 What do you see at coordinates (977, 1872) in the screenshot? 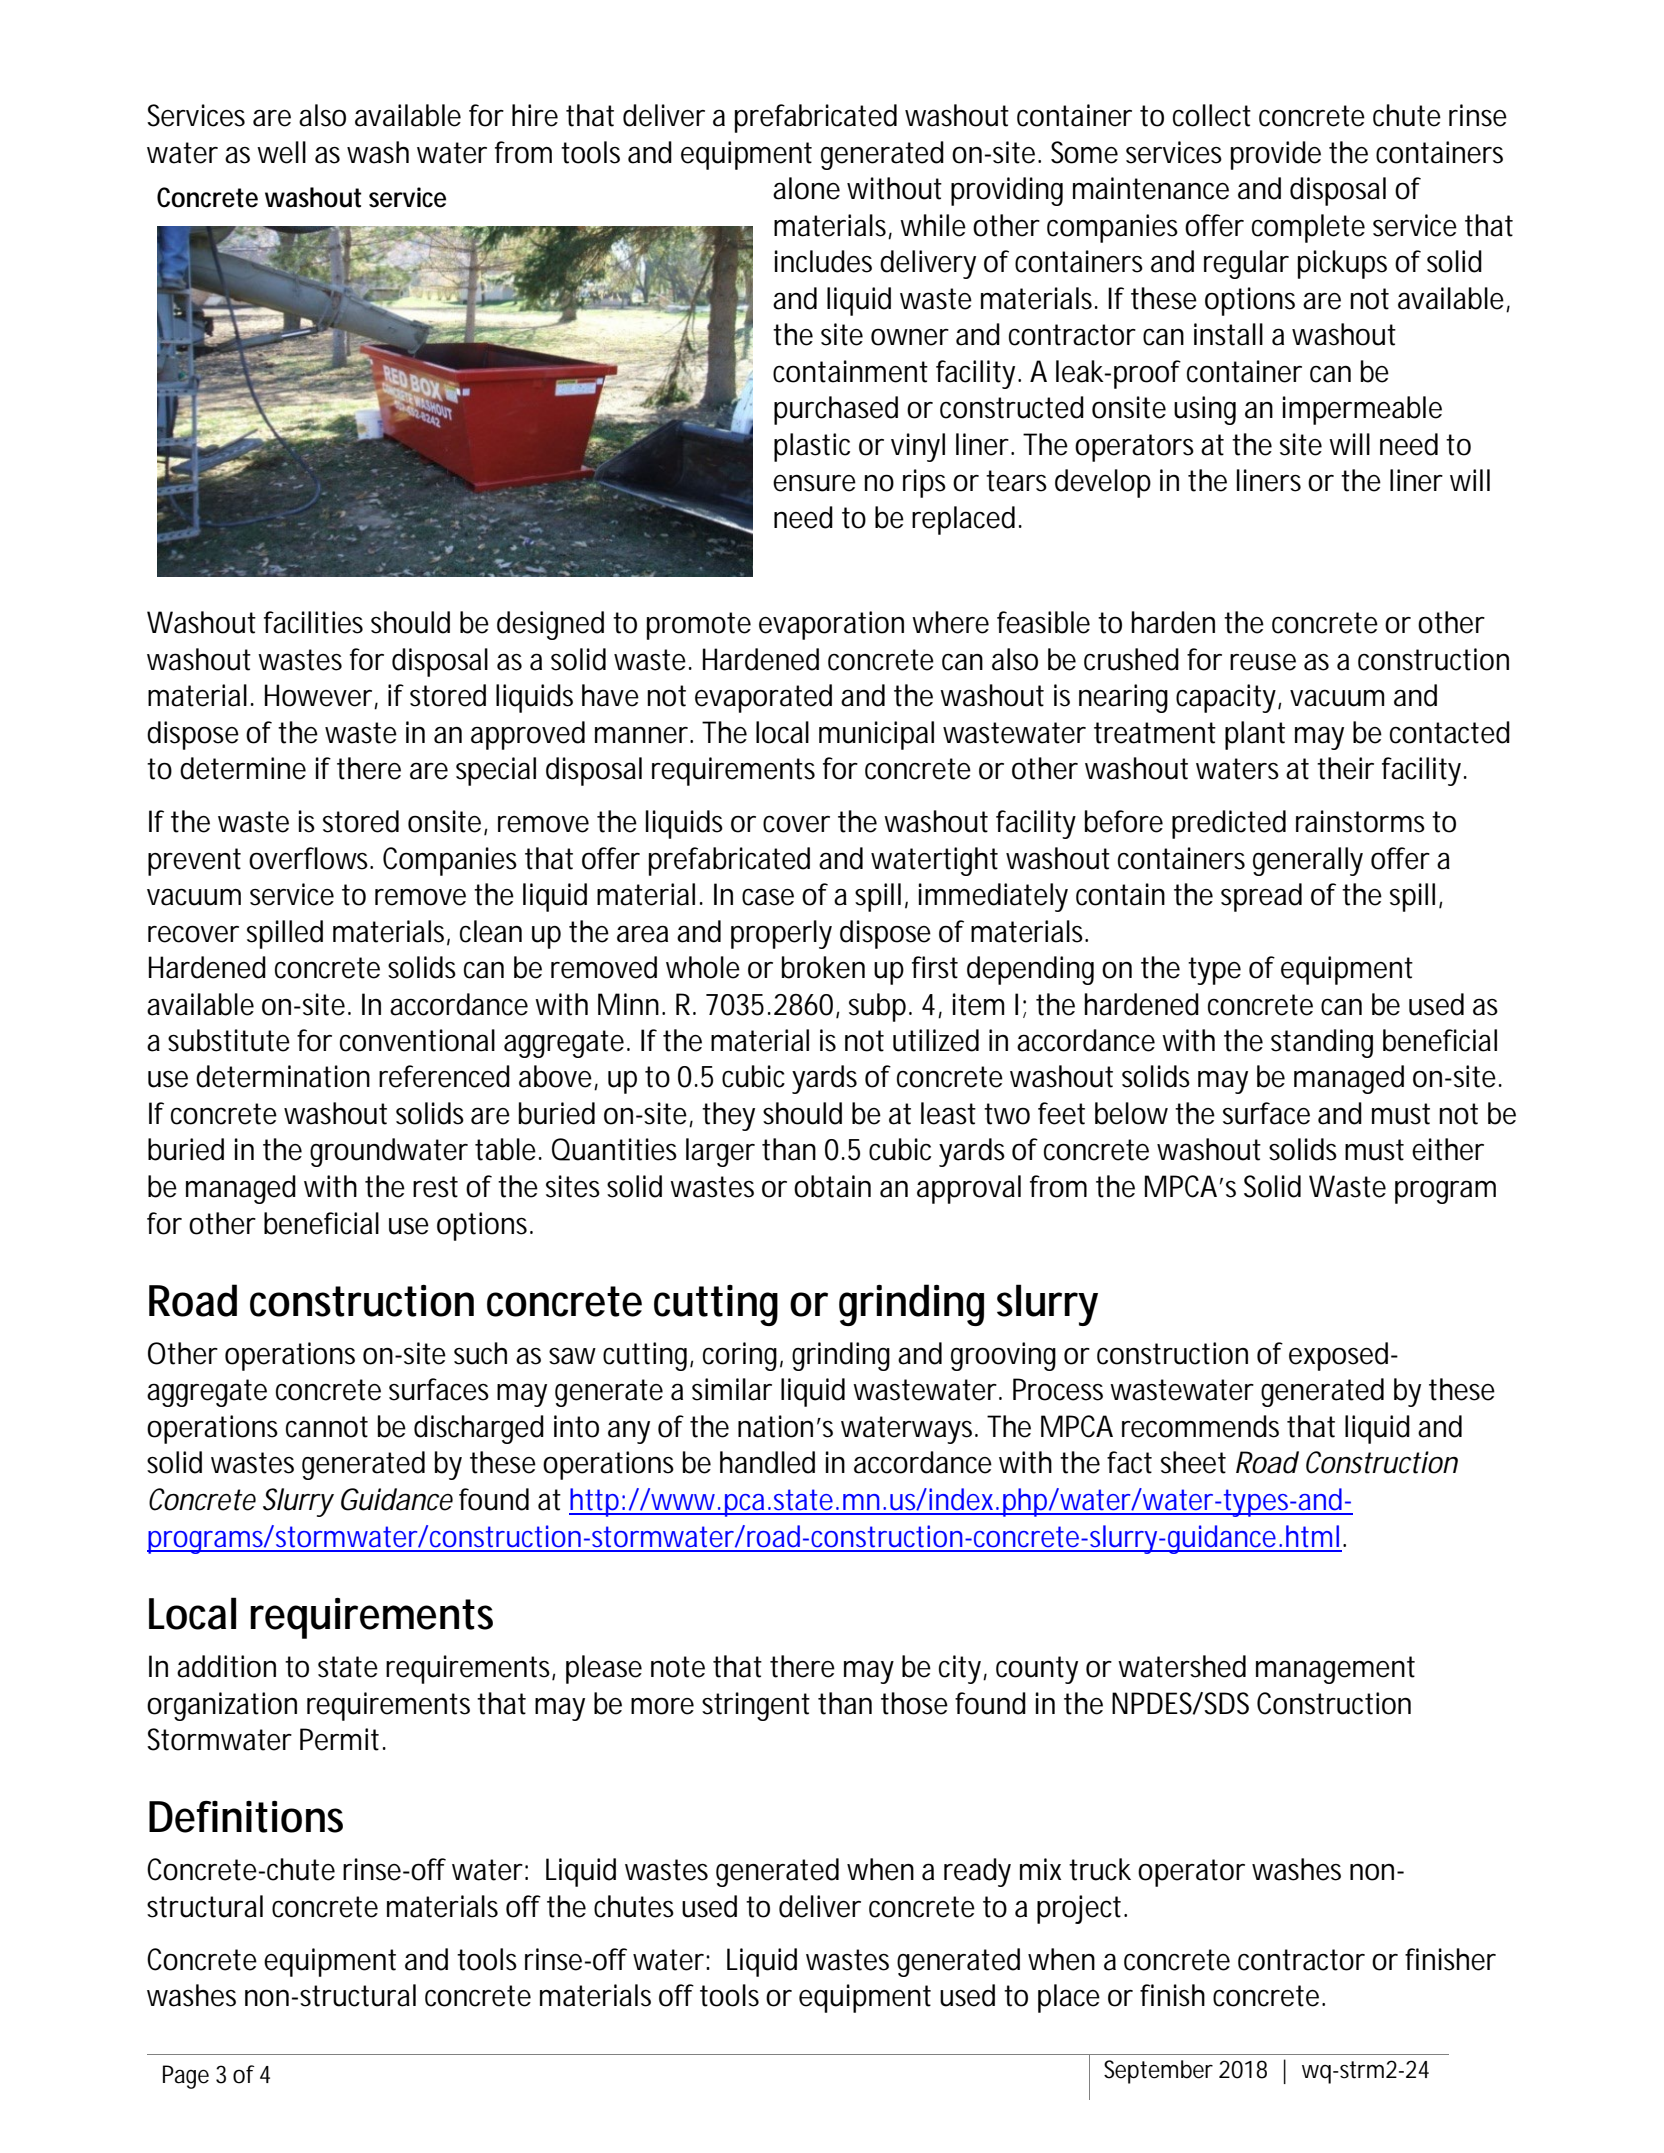
I see `ready` at bounding box center [977, 1872].
